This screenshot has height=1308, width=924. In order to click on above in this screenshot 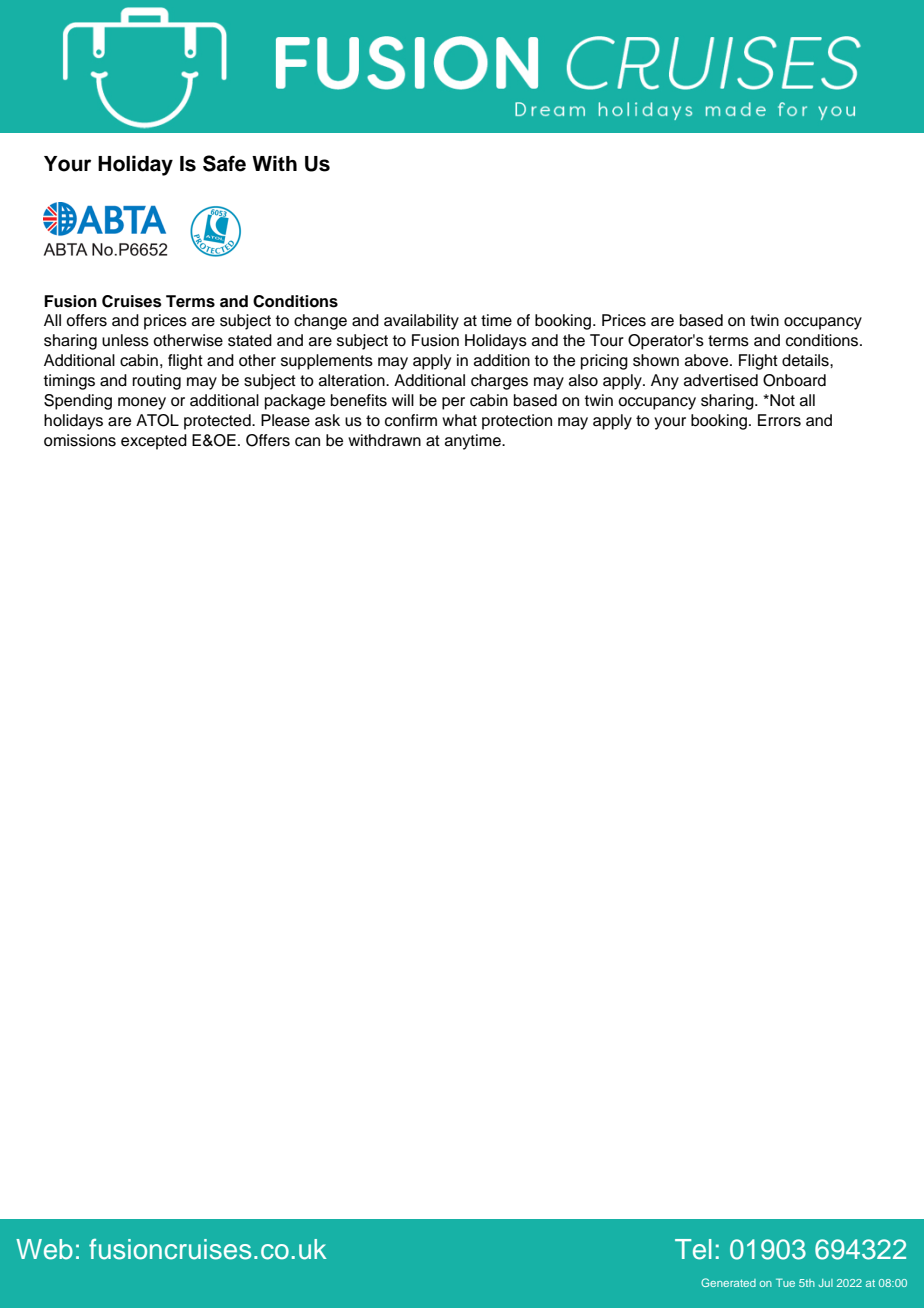, I will do `click(708, 360)`.
